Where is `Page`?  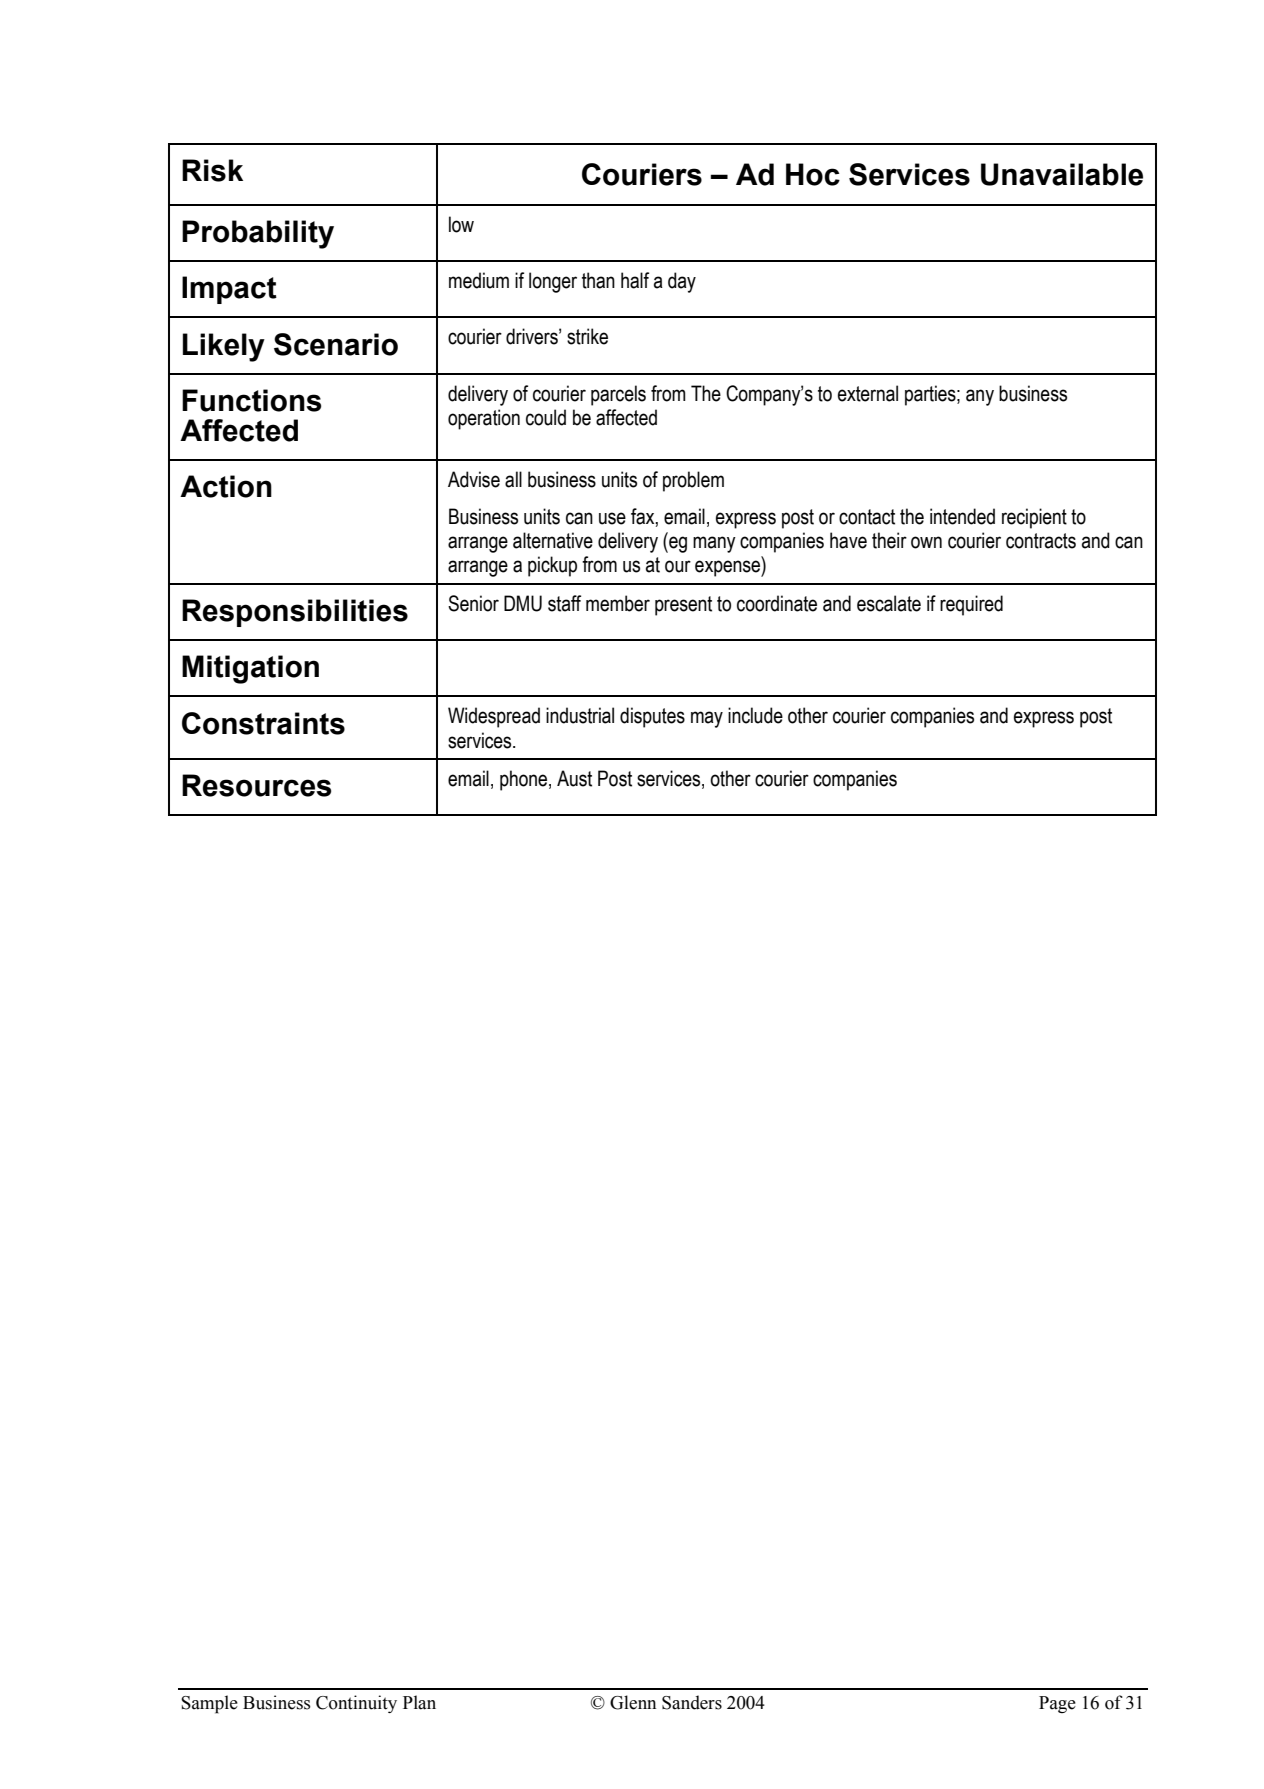
Page is located at coordinates (1057, 1704).
